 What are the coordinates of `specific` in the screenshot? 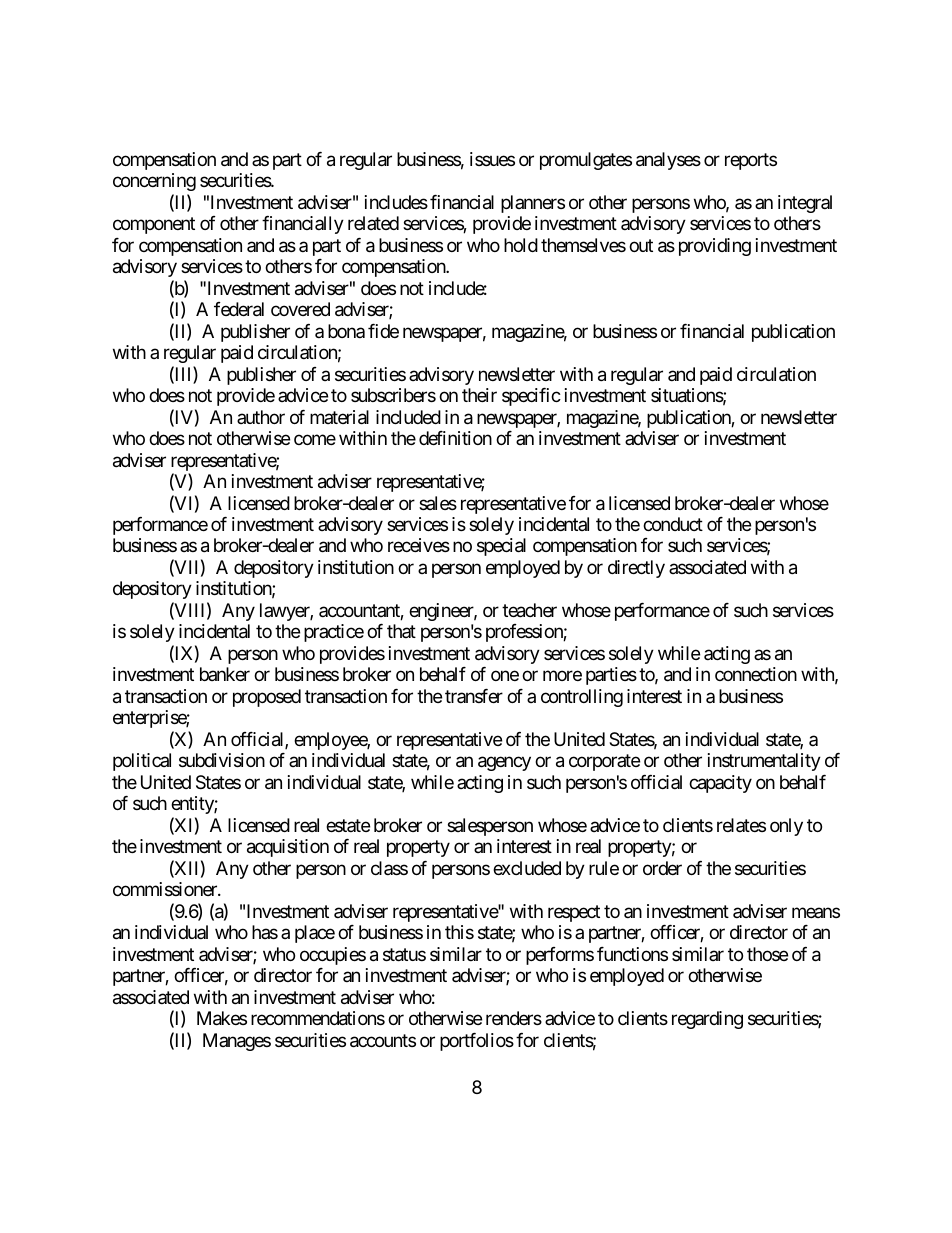 It's located at (531, 397).
